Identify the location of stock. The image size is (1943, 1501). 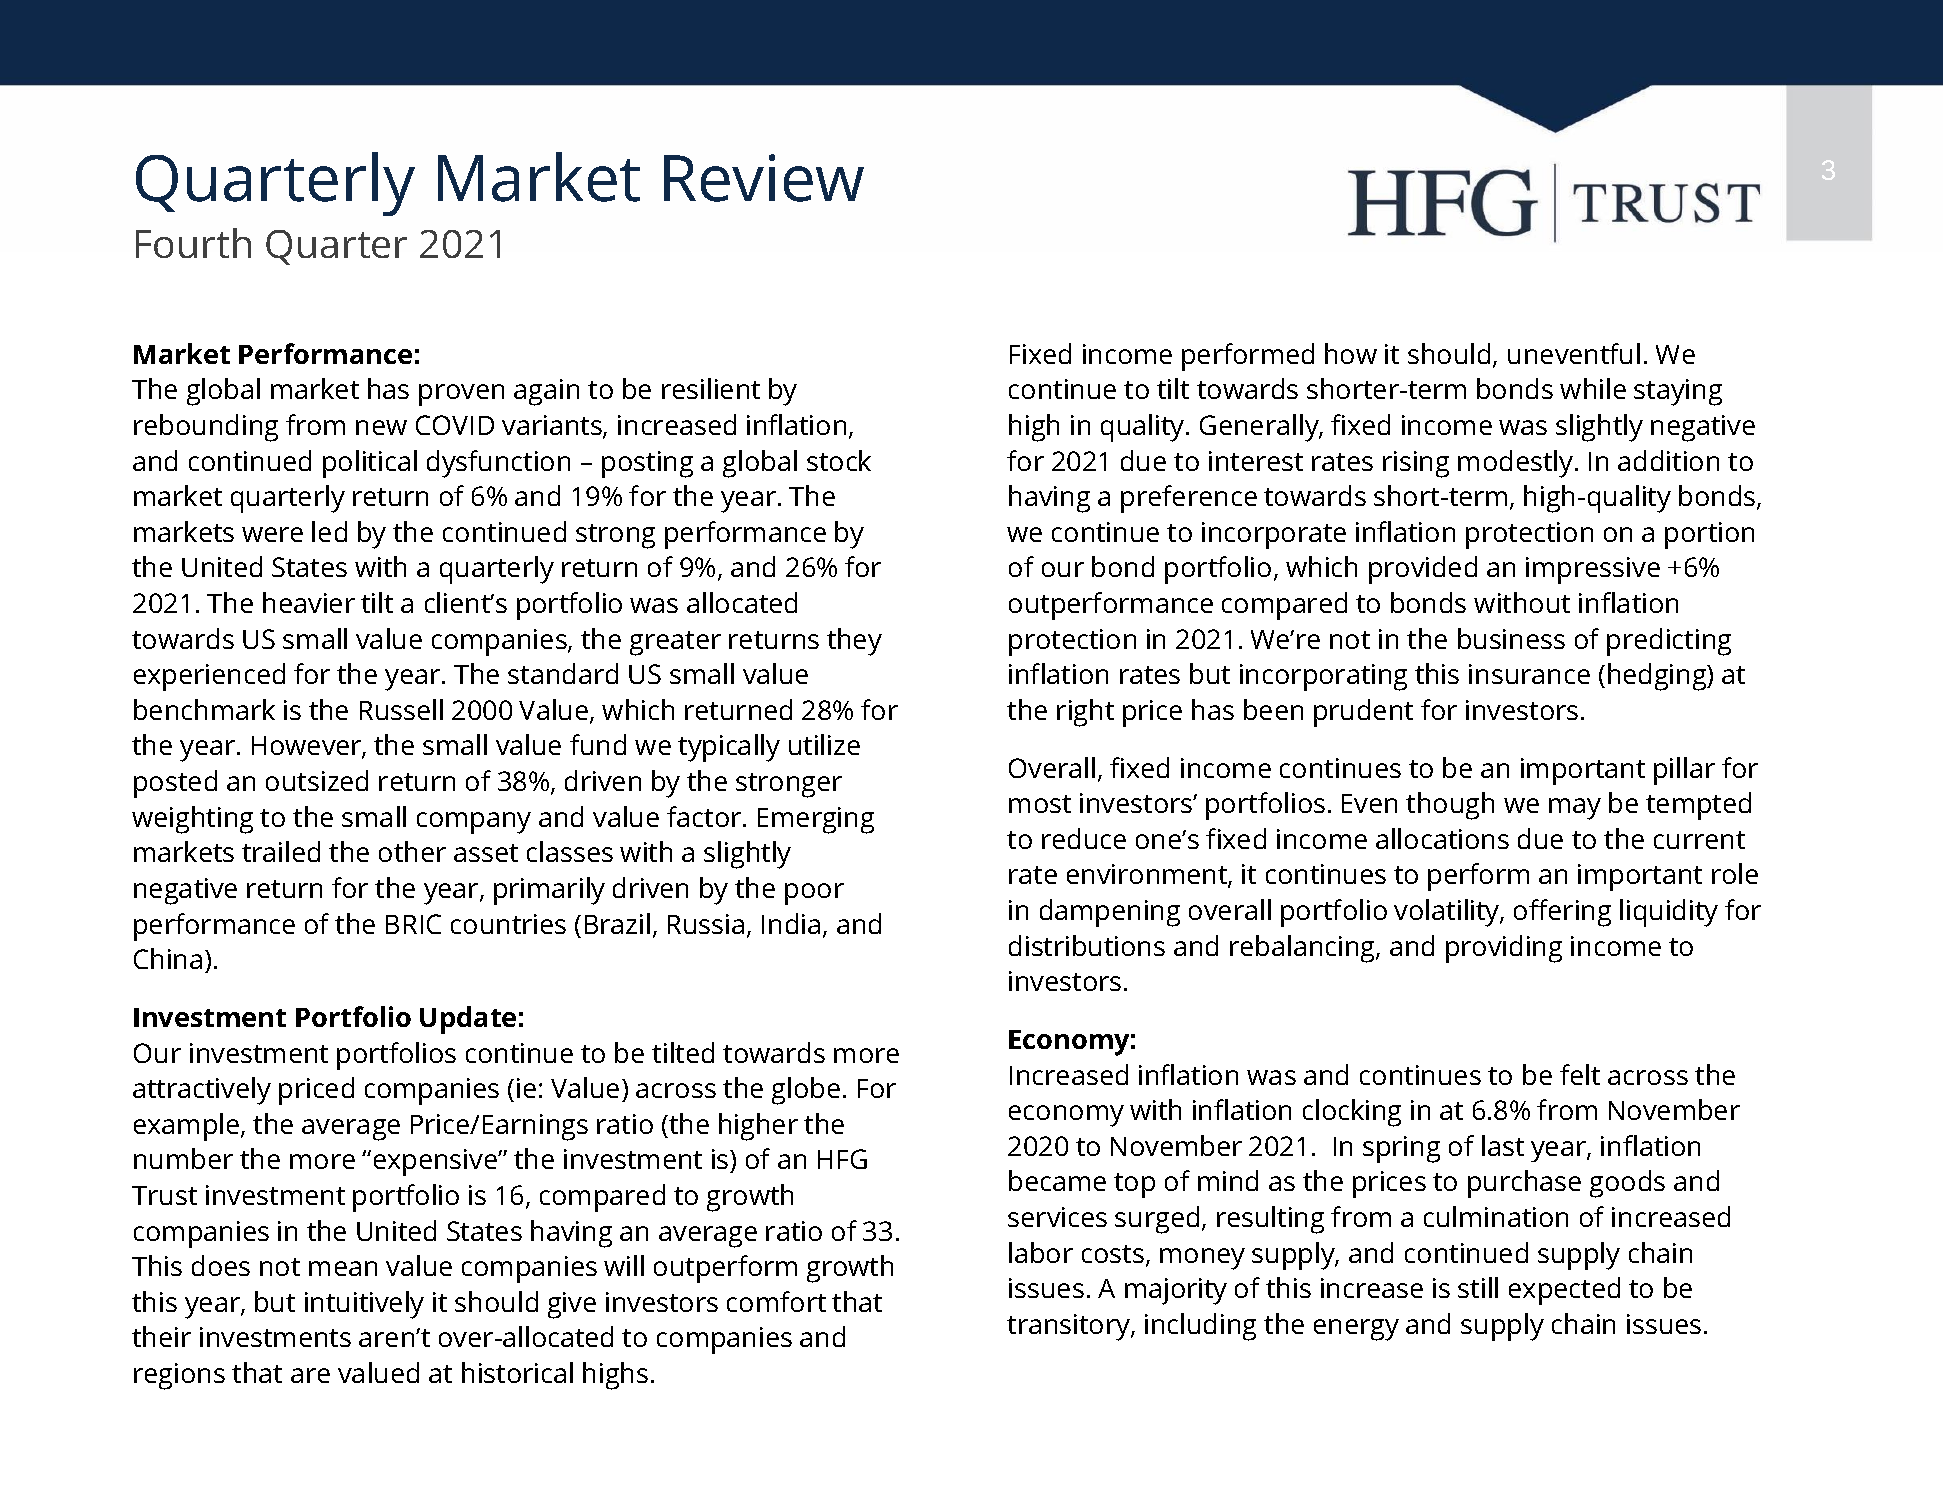
(839, 460).
